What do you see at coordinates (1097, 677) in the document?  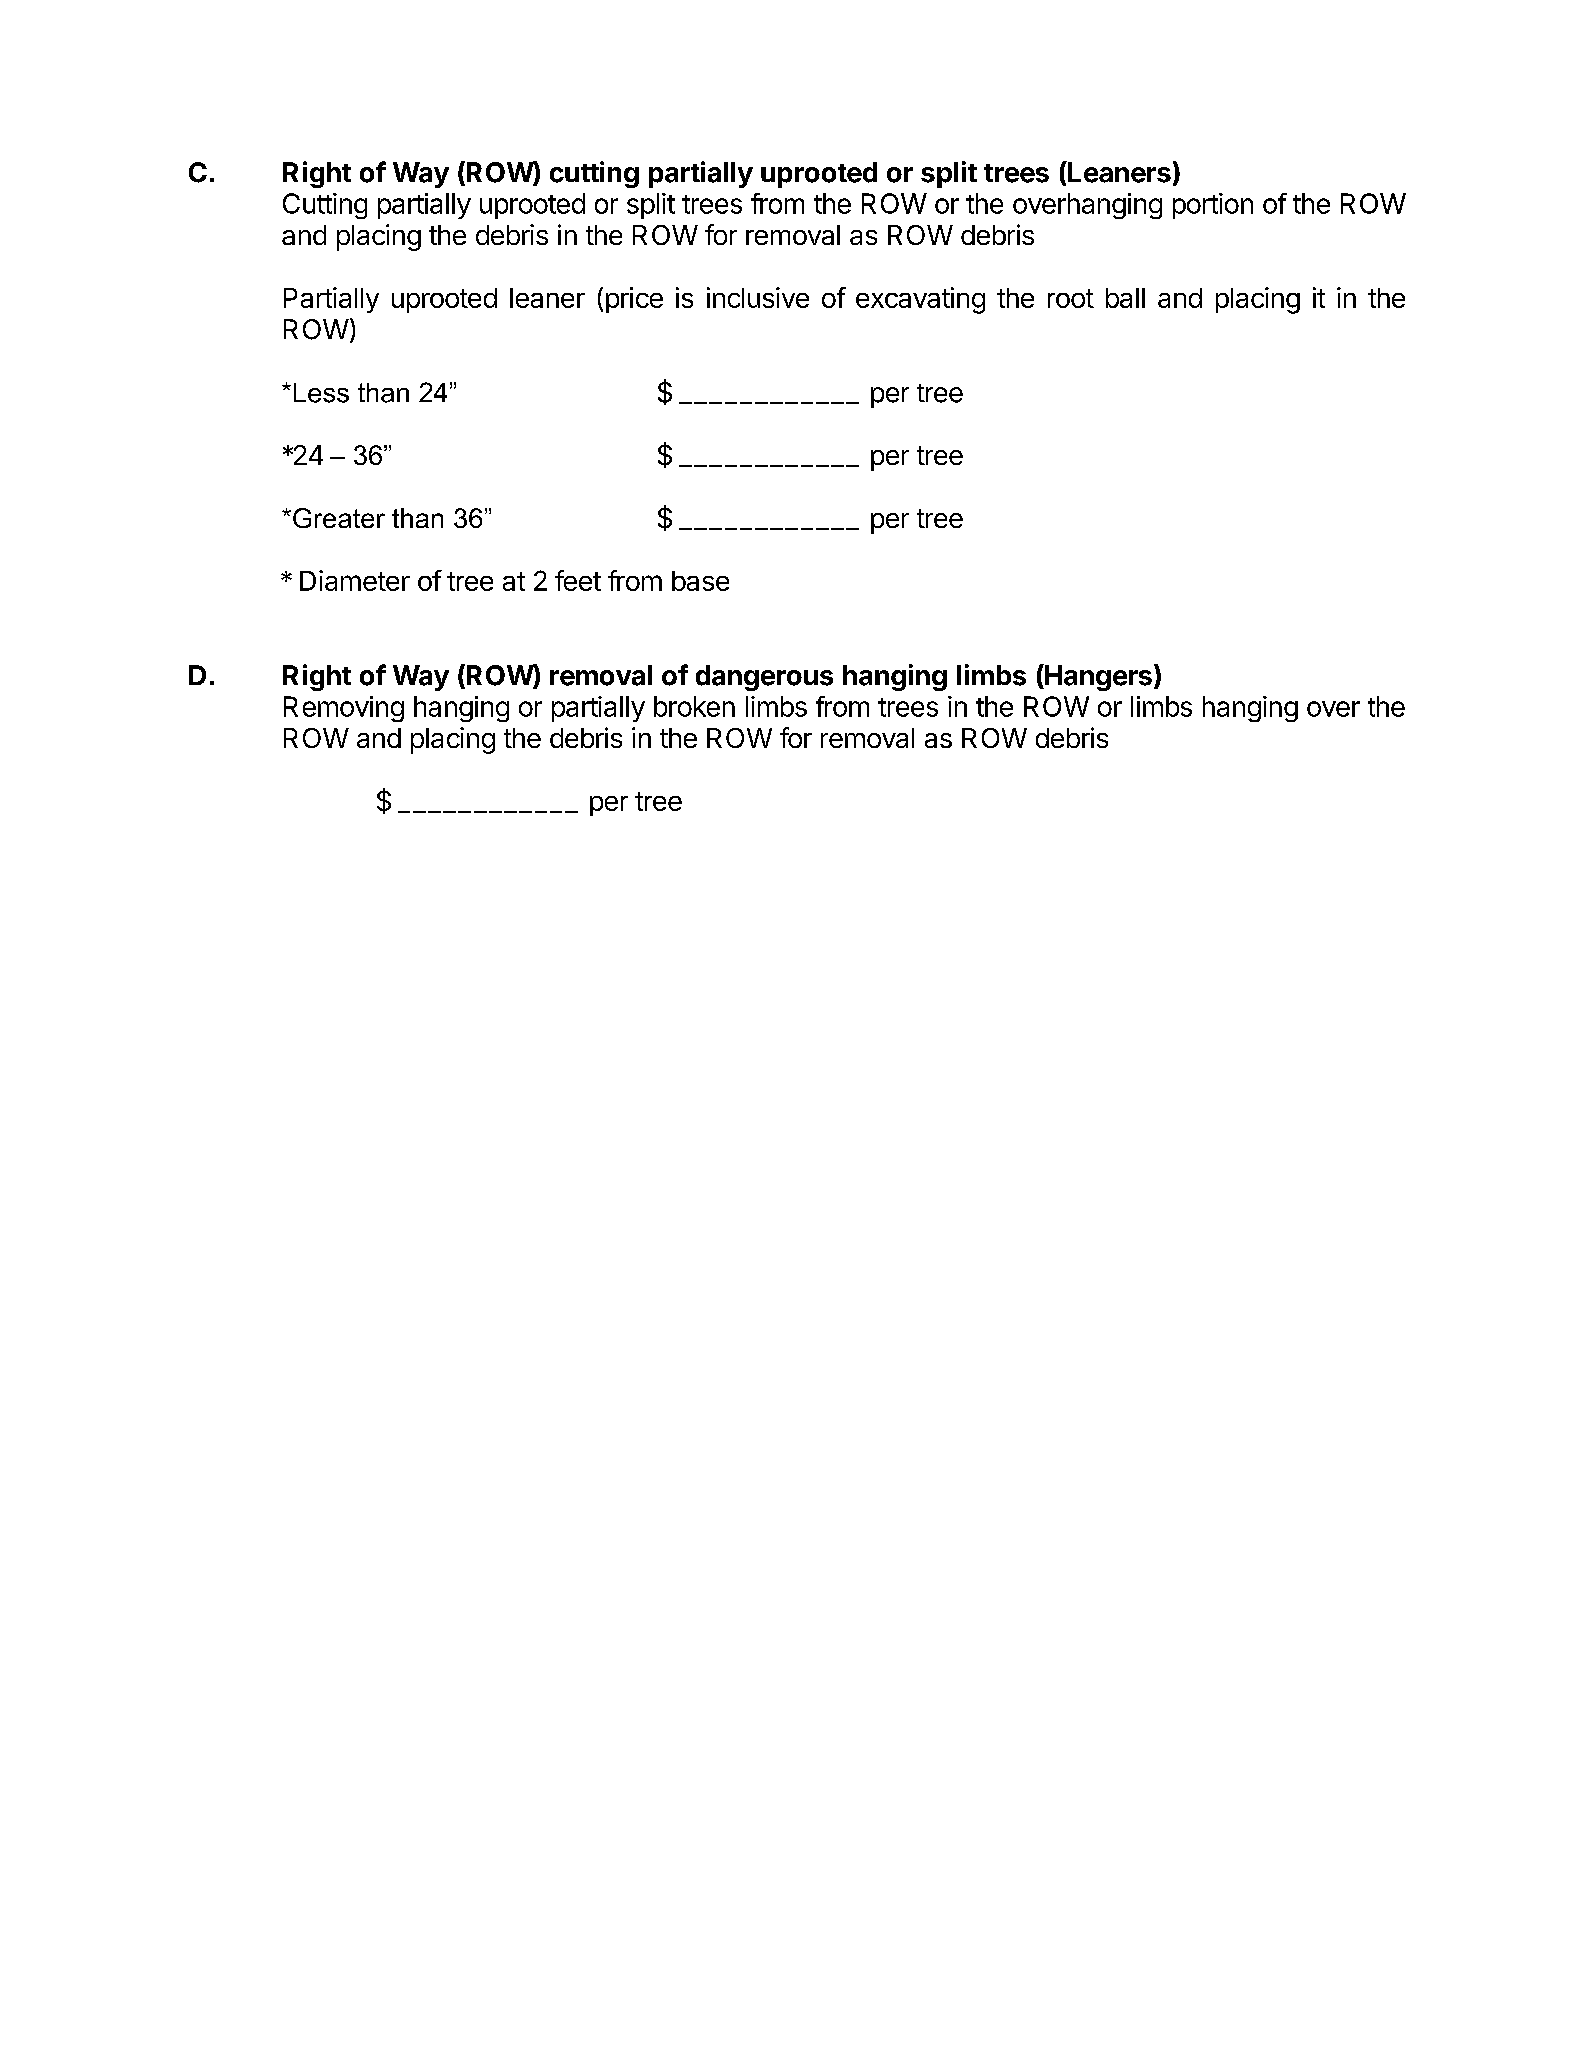 I see `Hangers` at bounding box center [1097, 677].
